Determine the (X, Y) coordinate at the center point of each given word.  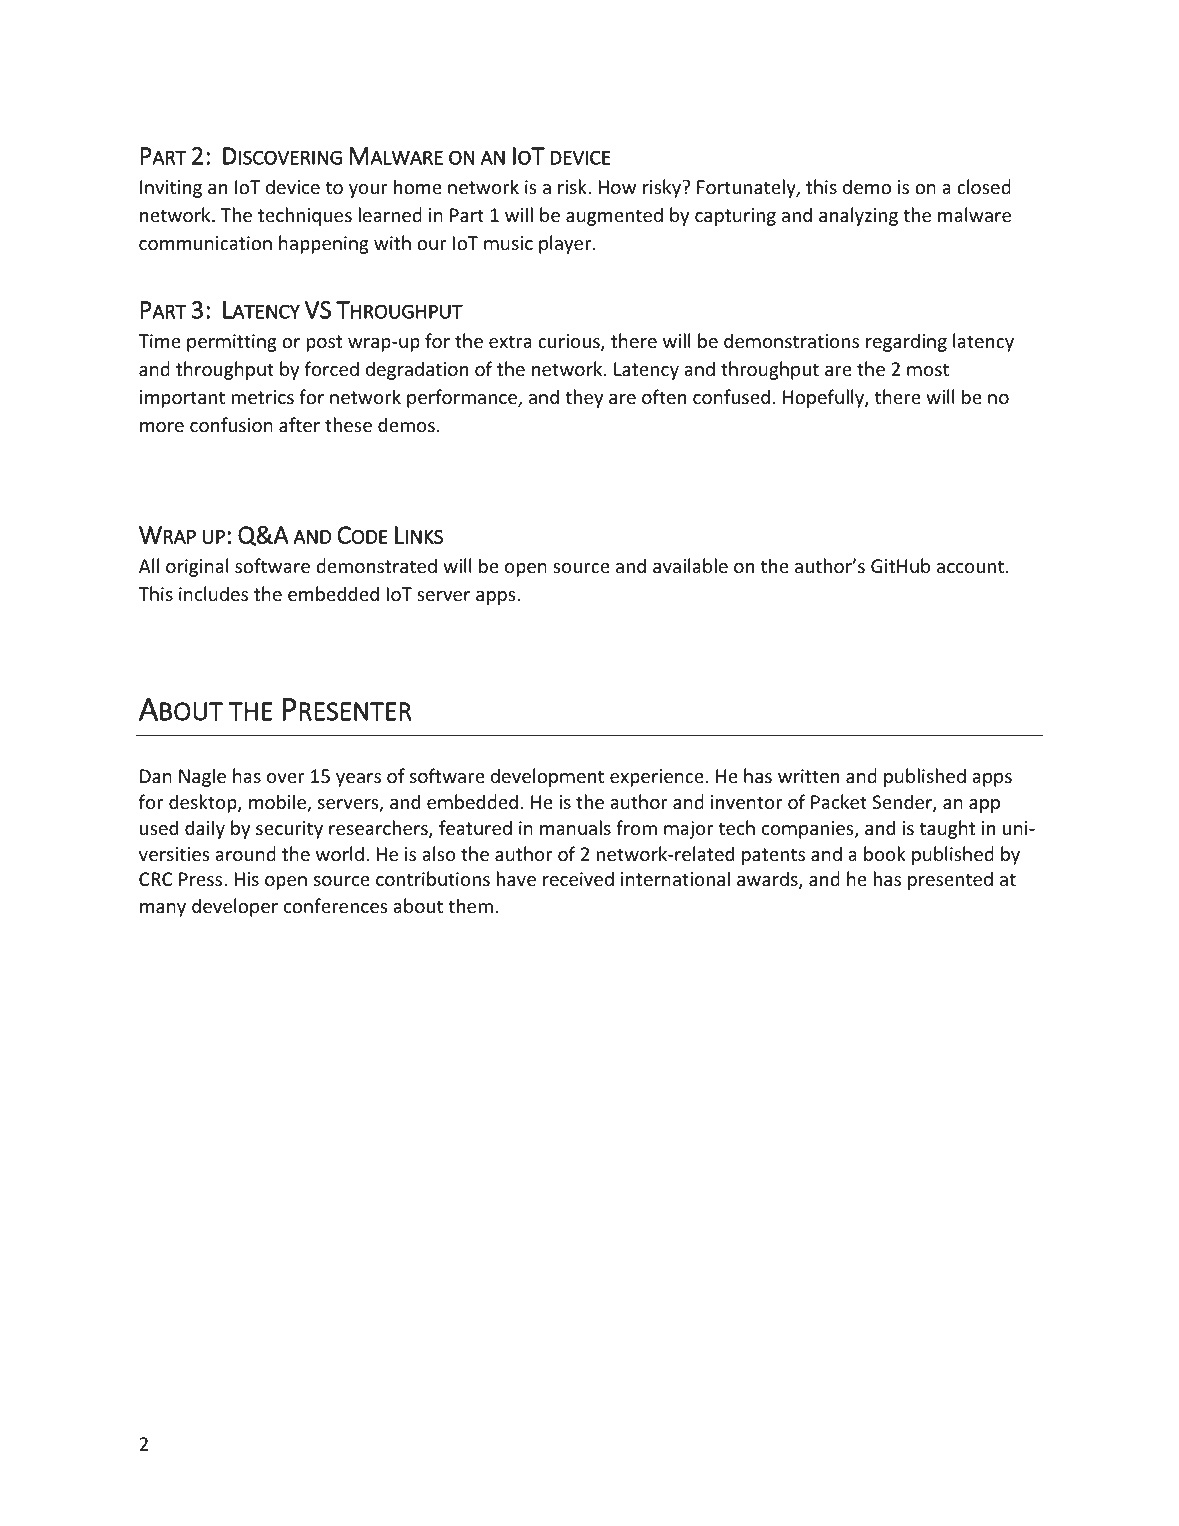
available (690, 565)
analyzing (858, 216)
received (578, 878)
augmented (614, 216)
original (197, 567)
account (972, 566)
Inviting (171, 189)
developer (235, 907)
